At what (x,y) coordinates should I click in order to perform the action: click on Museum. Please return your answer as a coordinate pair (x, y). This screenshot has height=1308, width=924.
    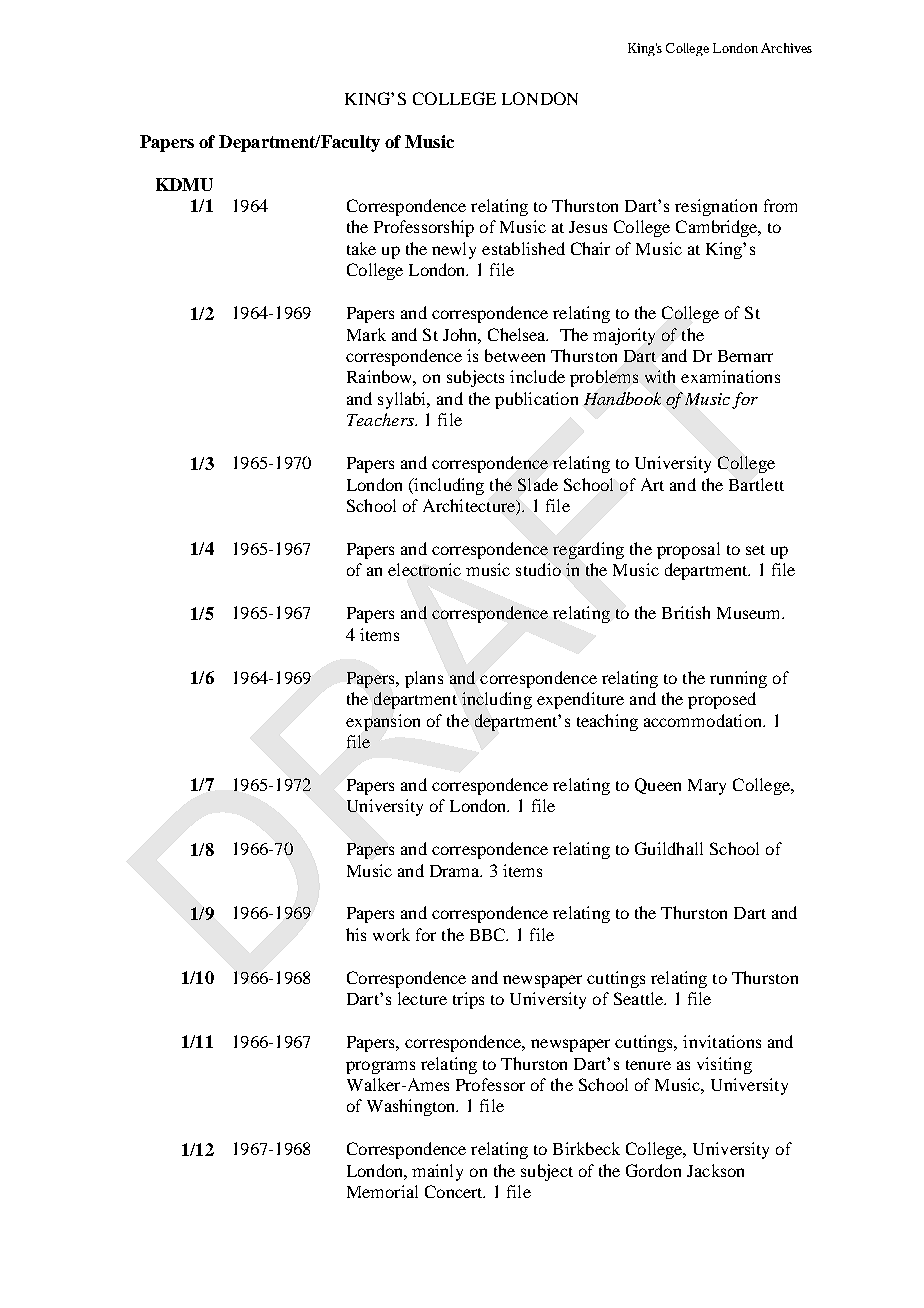
    Looking at the image, I should click on (750, 613).
